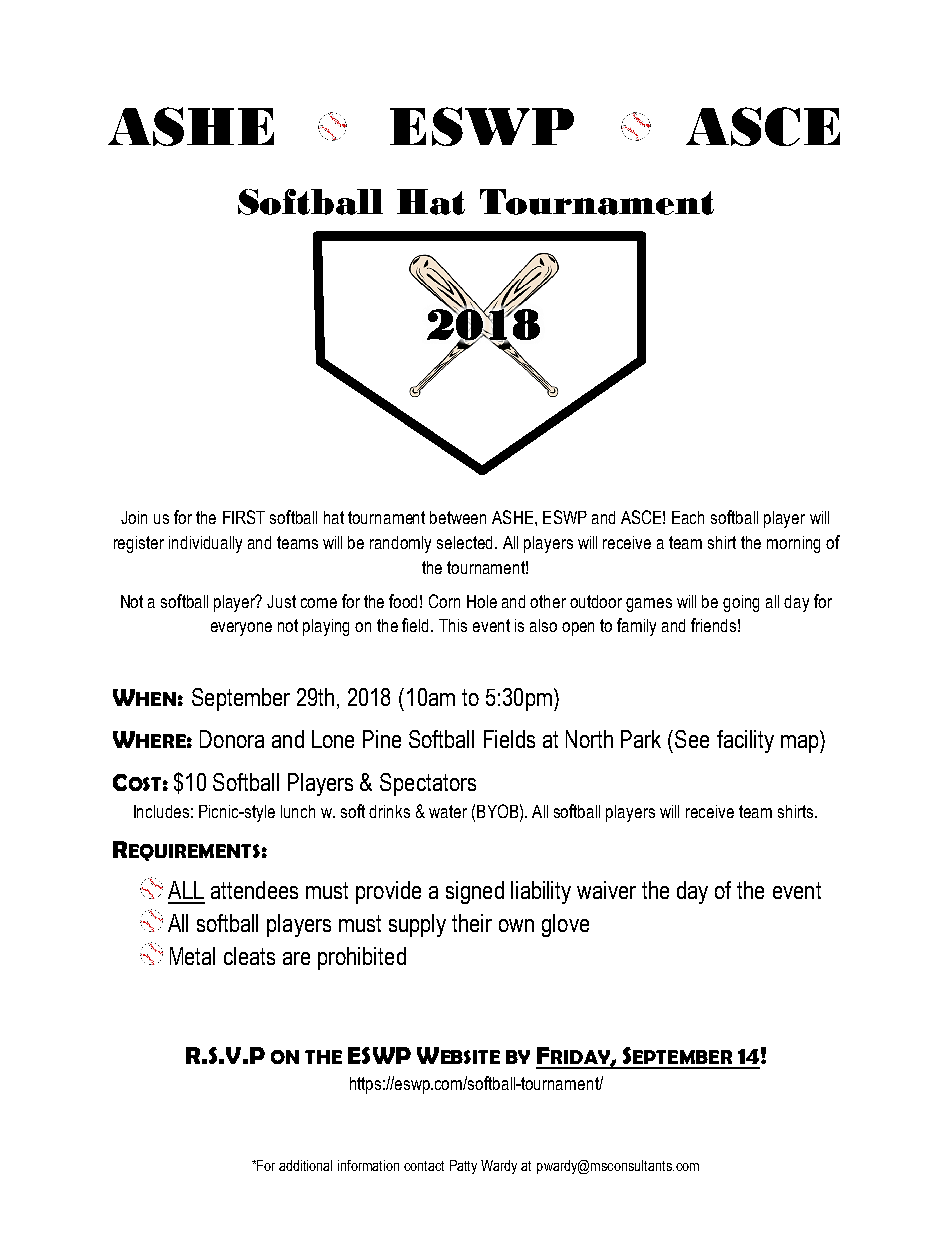 The image size is (952, 1233). I want to click on additional, so click(305, 1165).
